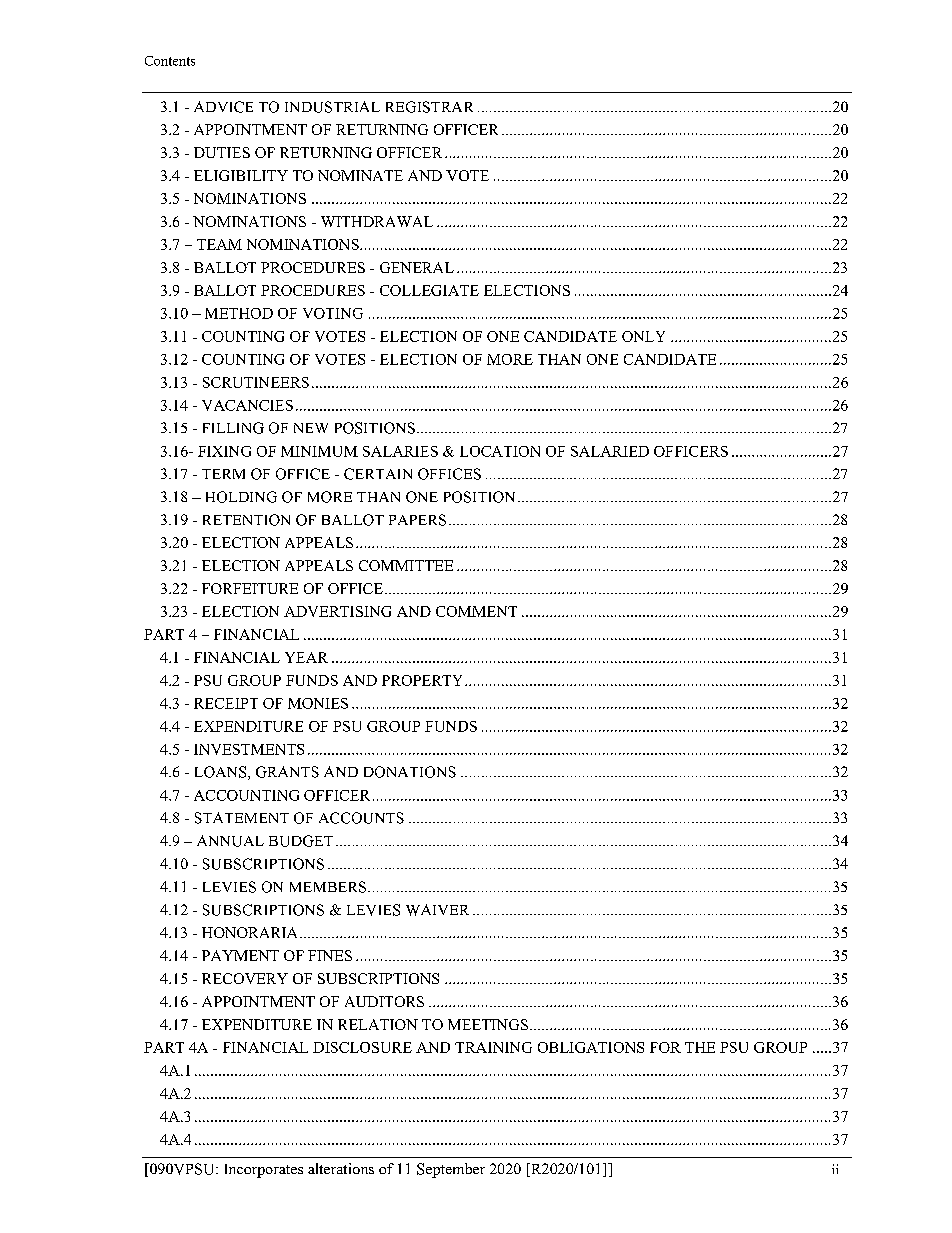 This screenshot has width=952, height=1233. What do you see at coordinates (223, 107) in the screenshot?
I see `ADVICE` at bounding box center [223, 107].
